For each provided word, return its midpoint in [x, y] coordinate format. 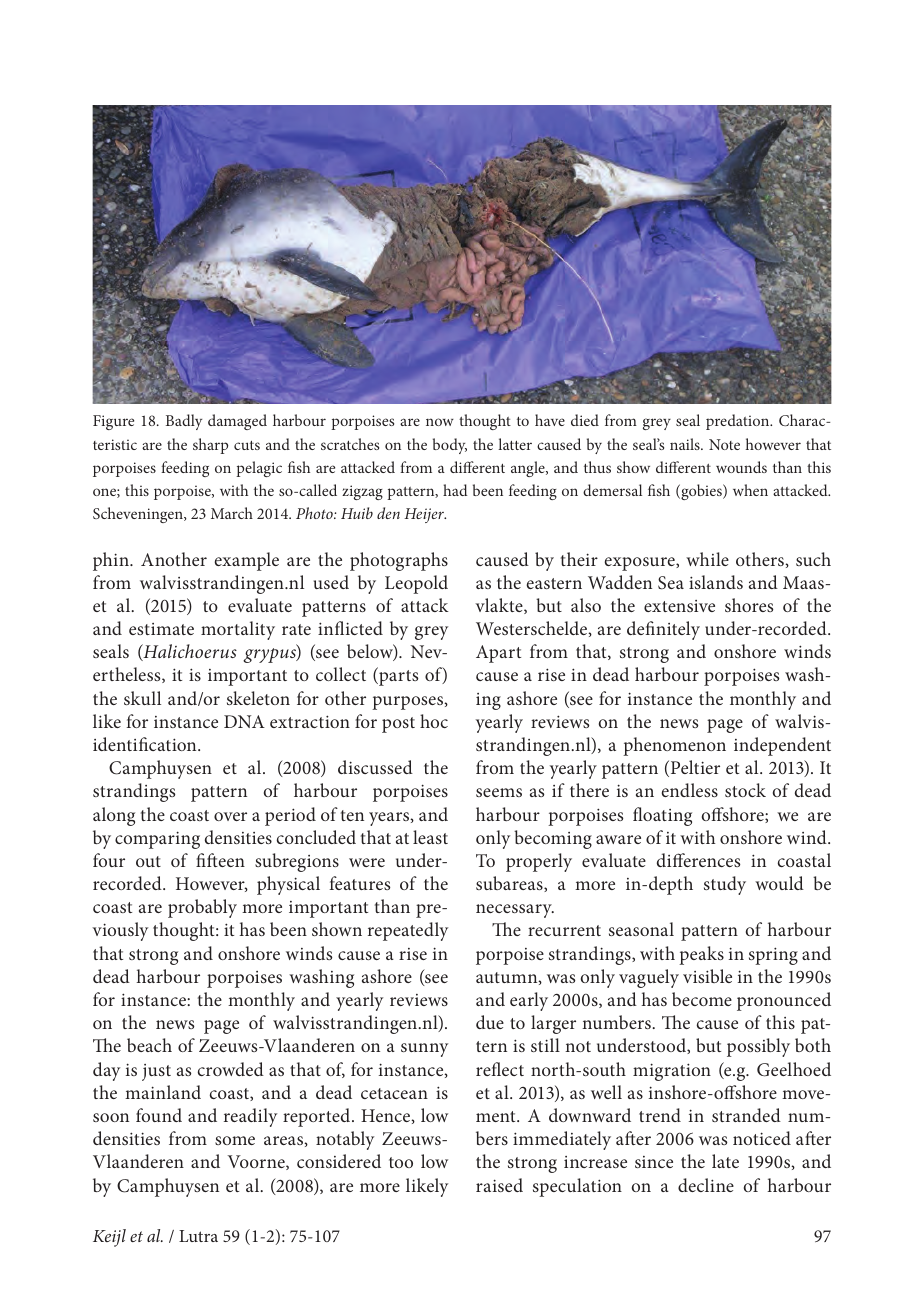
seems [499, 792]
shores [749, 605]
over [230, 816]
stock [745, 790]
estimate [161, 629]
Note [724, 444]
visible [707, 976]
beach [149, 1045]
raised [499, 1185]
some [235, 1140]
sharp [210, 446]
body [450, 446]
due [490, 1022]
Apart [498, 654]
